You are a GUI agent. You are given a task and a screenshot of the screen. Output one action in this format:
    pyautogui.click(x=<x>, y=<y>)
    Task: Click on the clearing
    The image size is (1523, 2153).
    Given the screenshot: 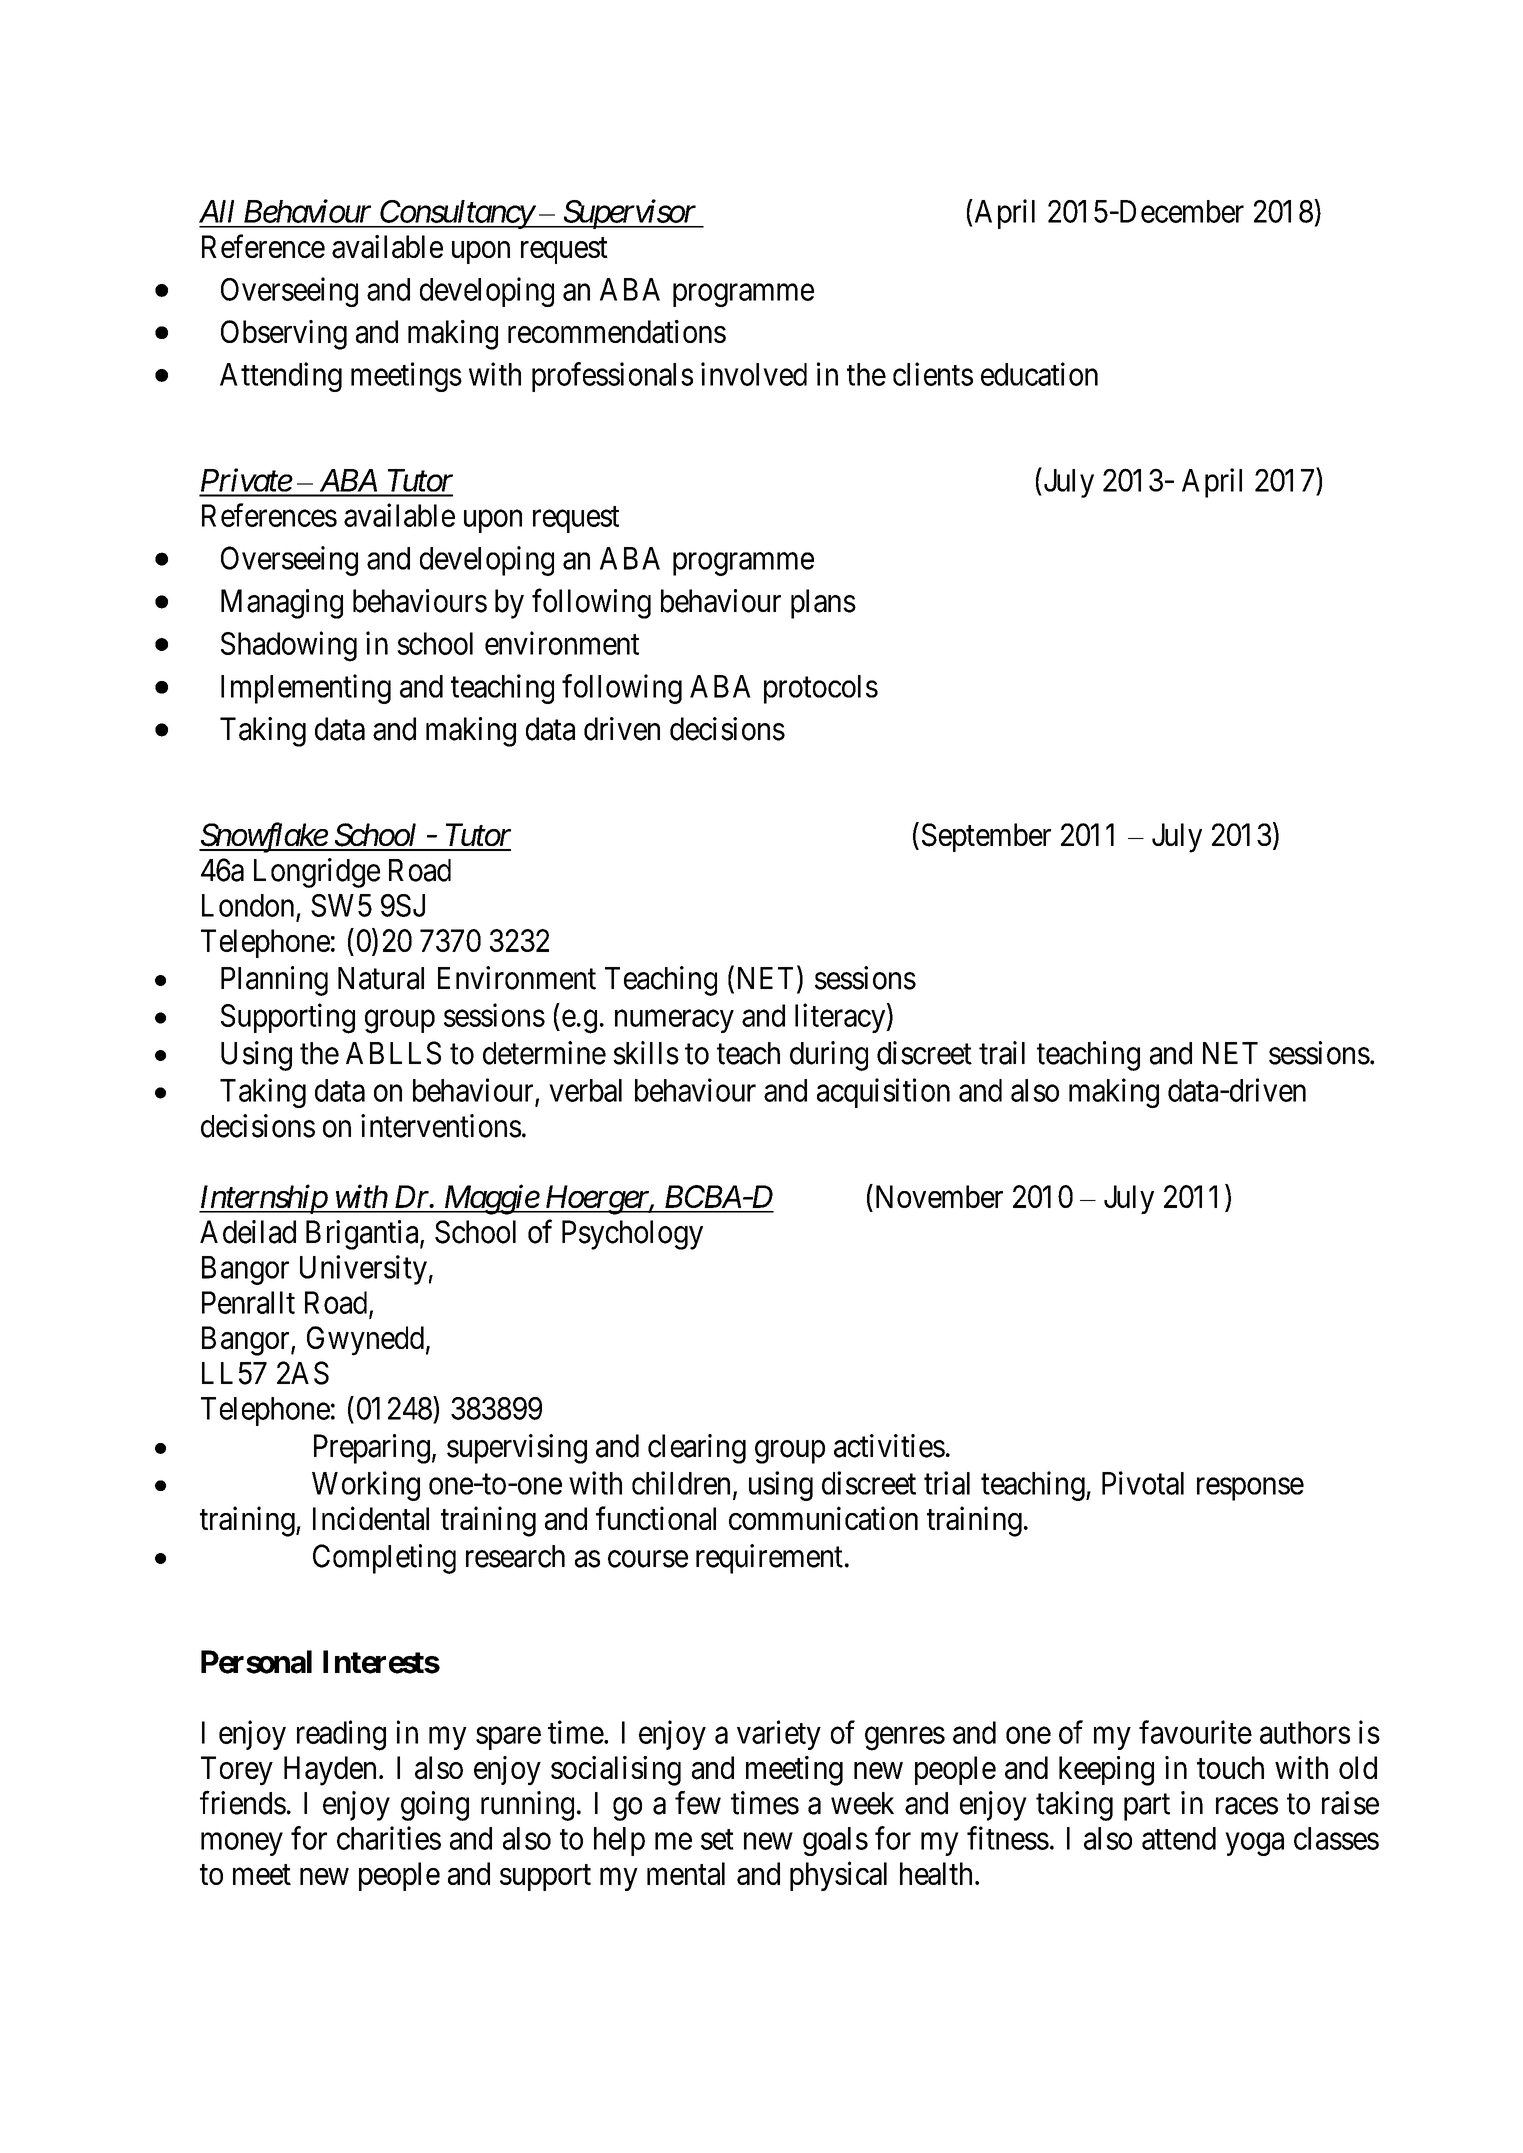 What is the action you would take?
    pyautogui.click(x=697, y=1449)
